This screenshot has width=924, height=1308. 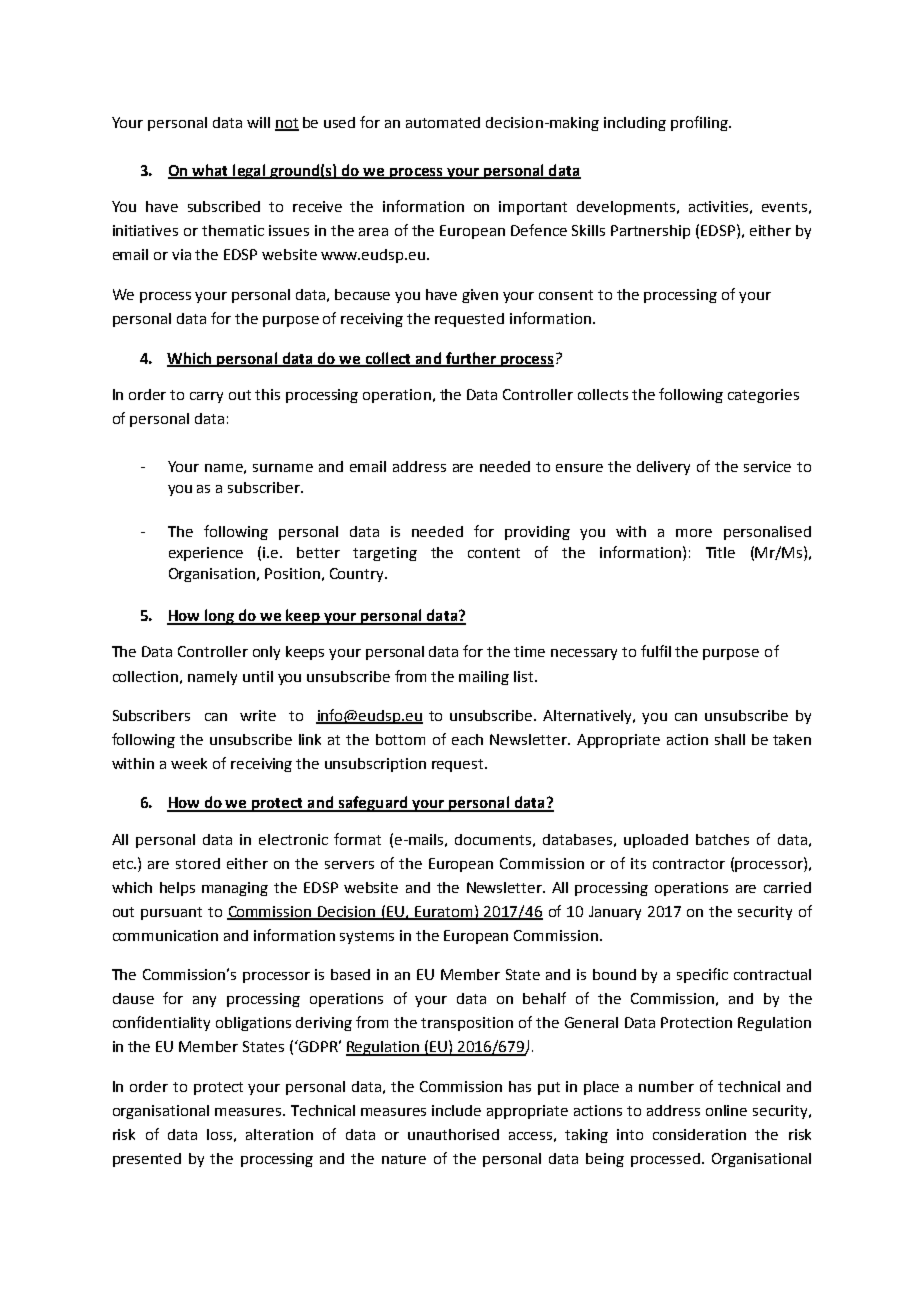 What do you see at coordinates (453, 1134) in the screenshot?
I see `unauthorised` at bounding box center [453, 1134].
